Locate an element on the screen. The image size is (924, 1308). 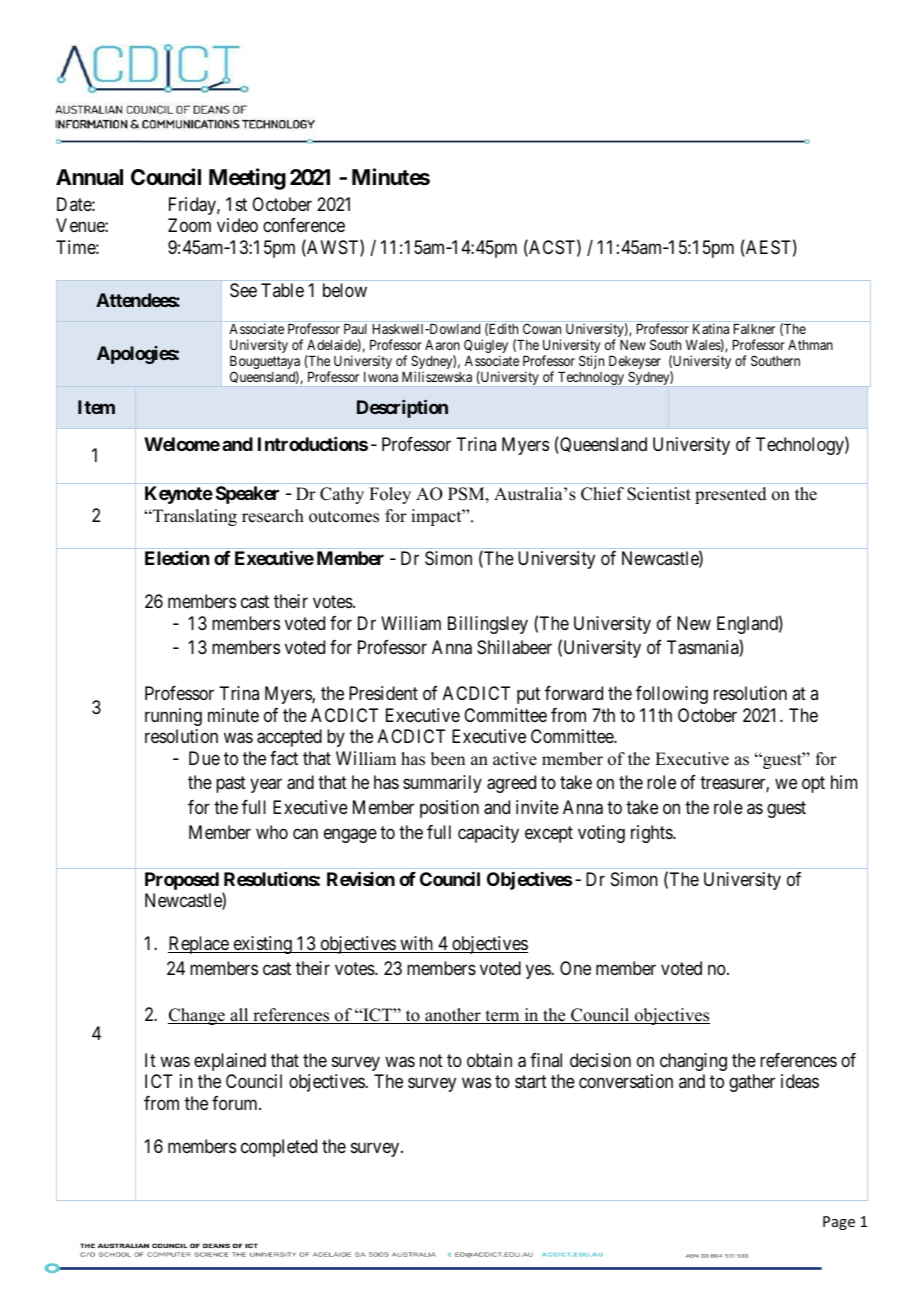
running is located at coordinates (173, 717).
